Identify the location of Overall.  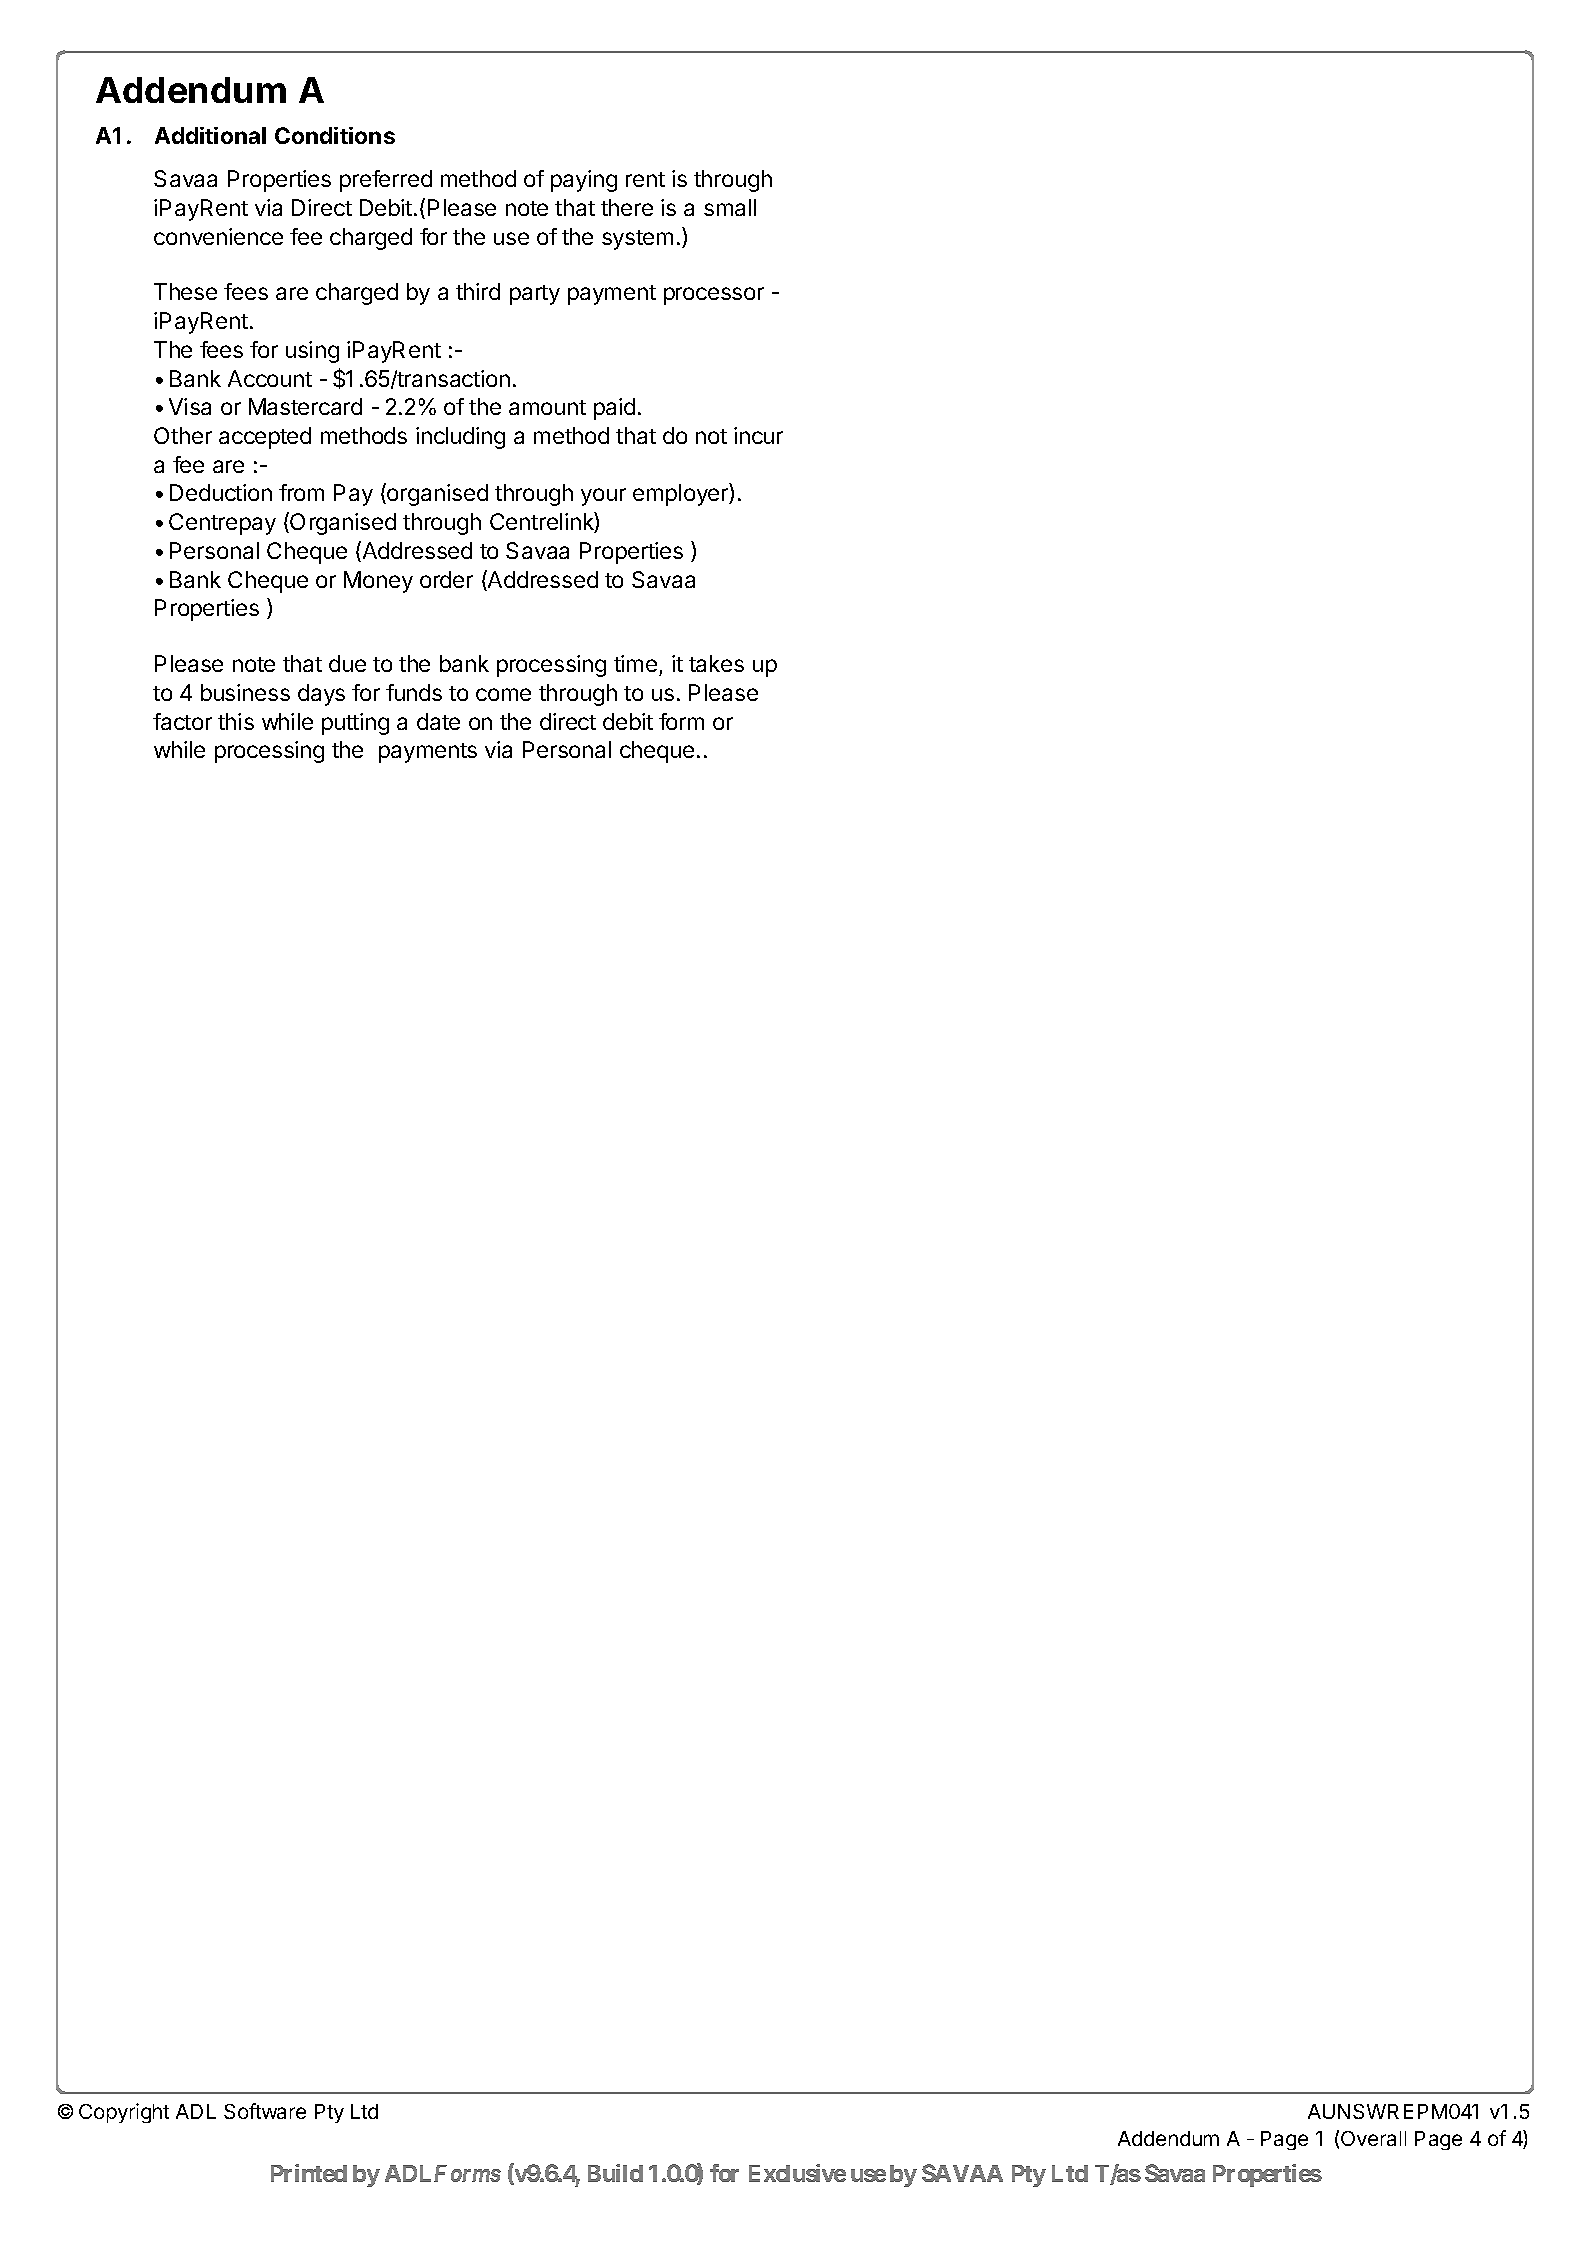
(1373, 2138).
